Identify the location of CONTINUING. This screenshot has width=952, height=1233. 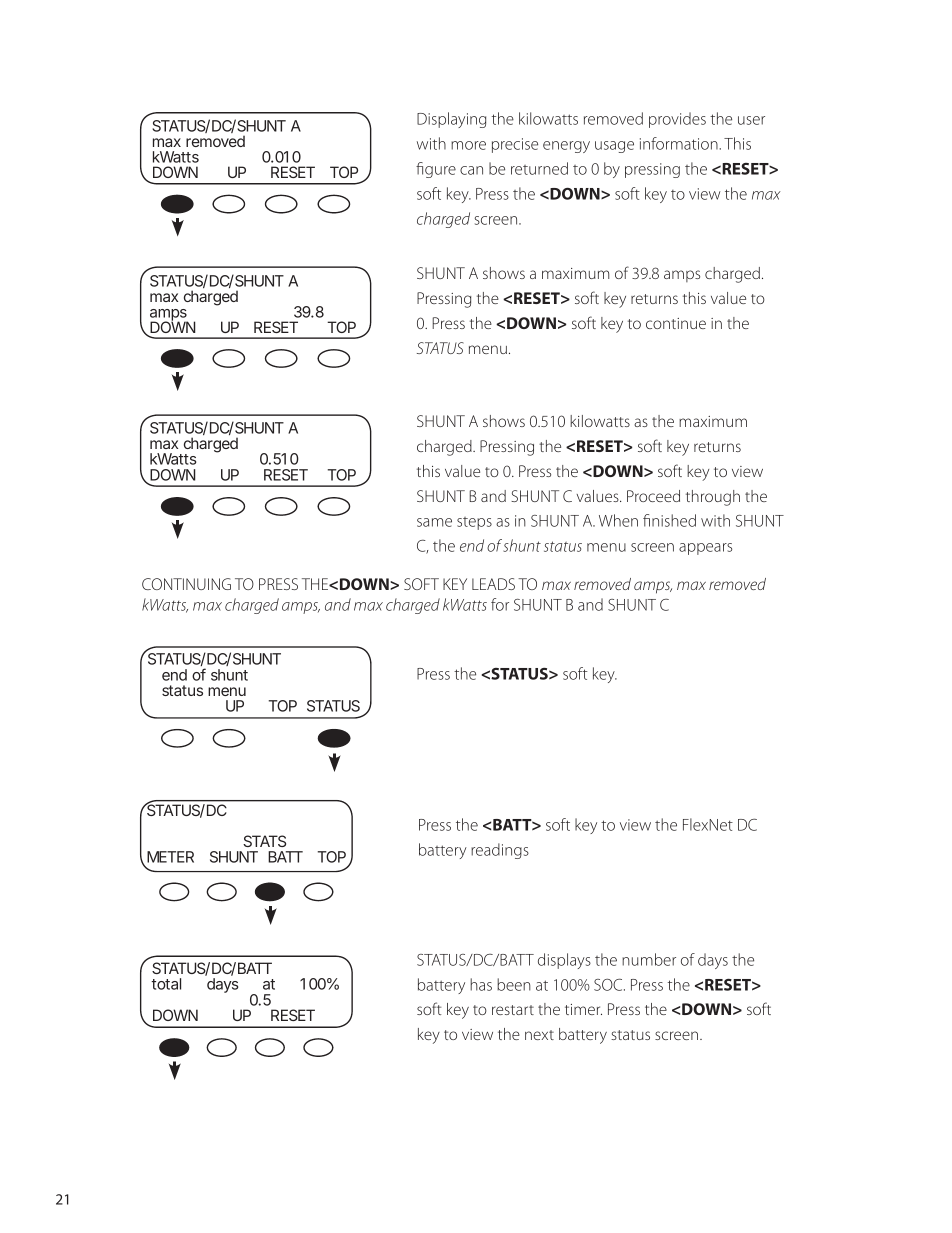
(186, 584).
